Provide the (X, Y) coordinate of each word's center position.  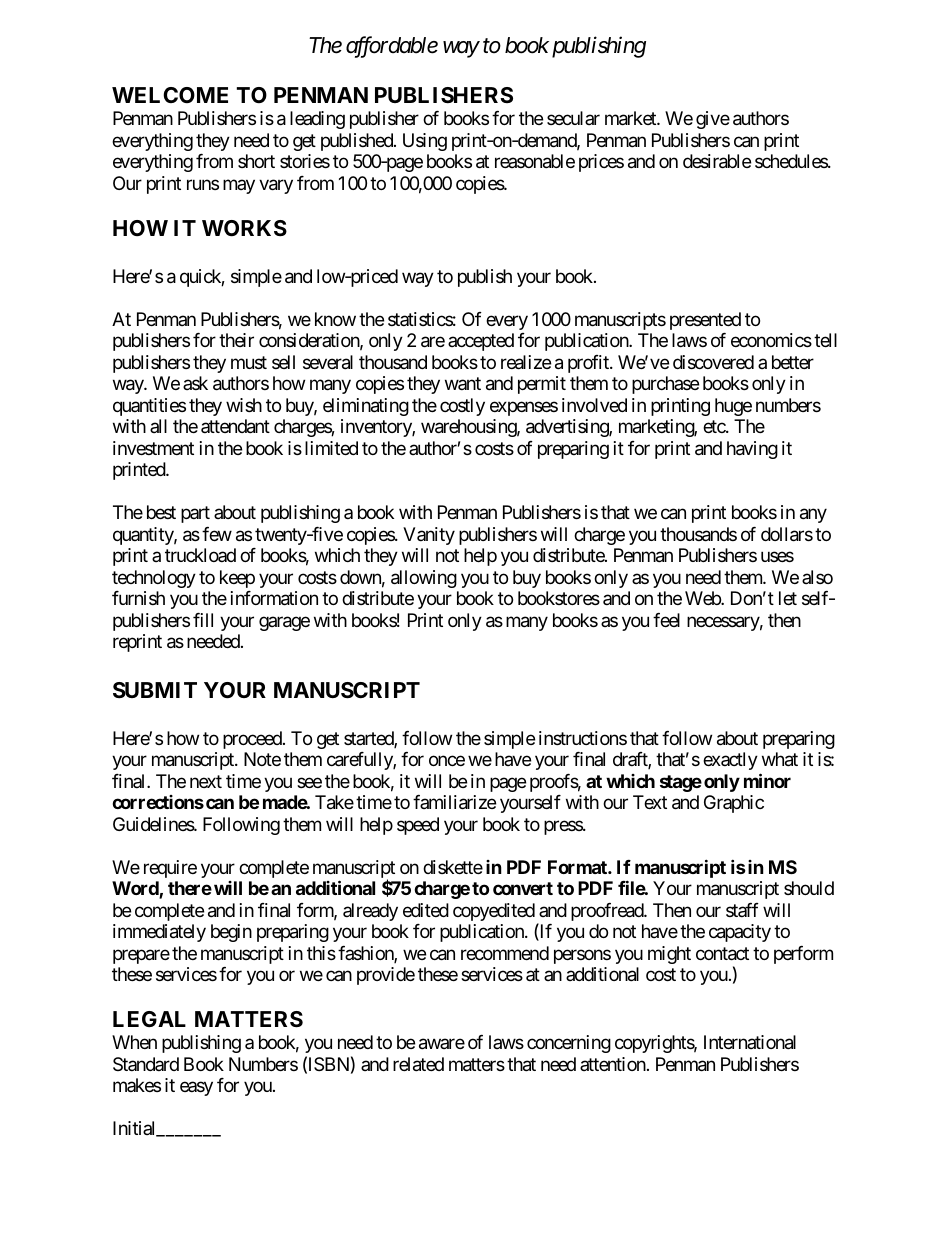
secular (573, 118)
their (236, 340)
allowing (424, 579)
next (206, 781)
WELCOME (170, 95)
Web (703, 598)
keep (237, 579)
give (713, 120)
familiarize (454, 802)
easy (196, 1088)
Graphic (734, 804)
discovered (713, 362)
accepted (481, 342)
